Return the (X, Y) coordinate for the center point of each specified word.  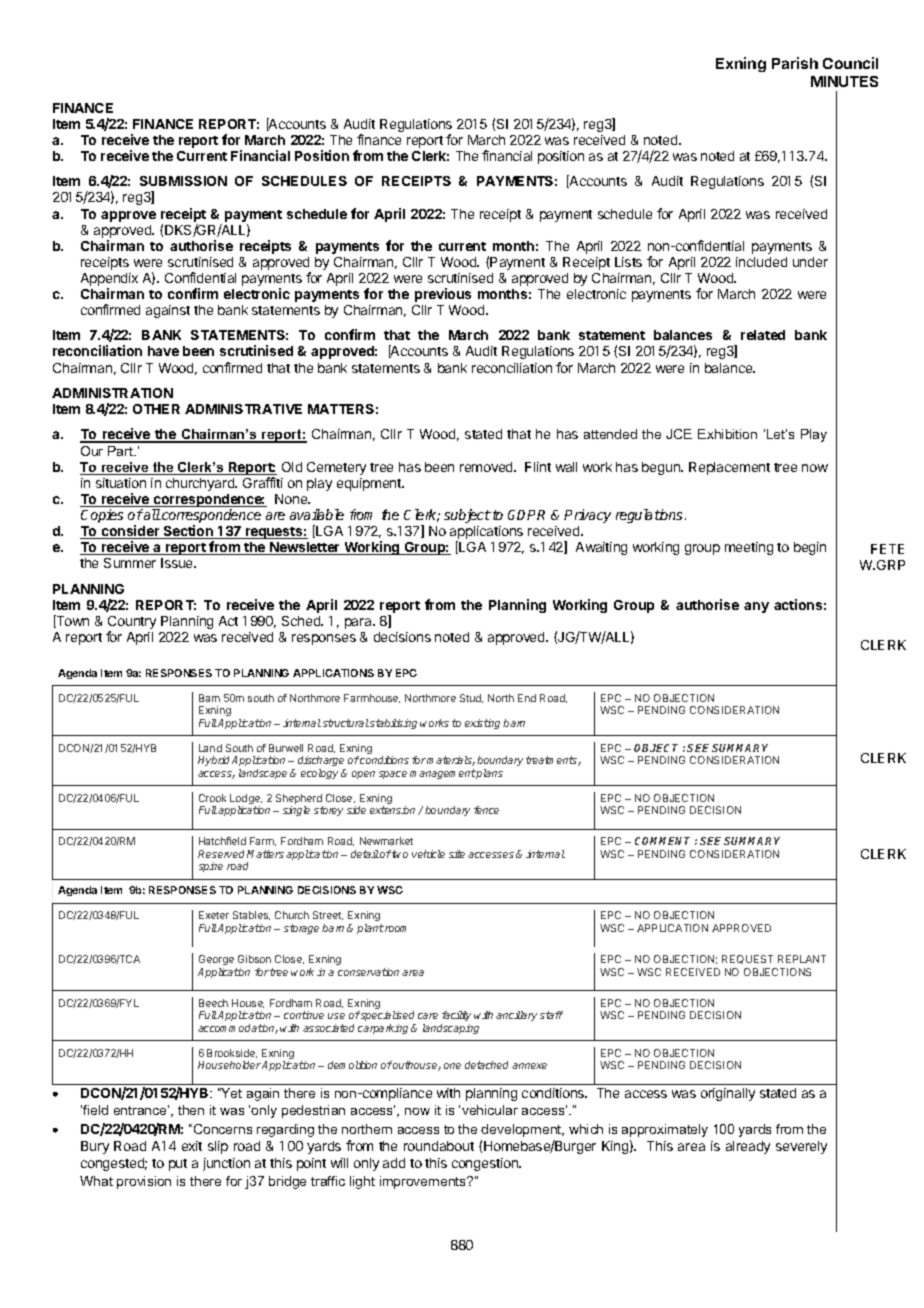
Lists (628, 262)
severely (801, 1147)
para (359, 623)
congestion (486, 1164)
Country (132, 624)
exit (192, 1146)
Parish (795, 63)
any (756, 607)
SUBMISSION (183, 181)
